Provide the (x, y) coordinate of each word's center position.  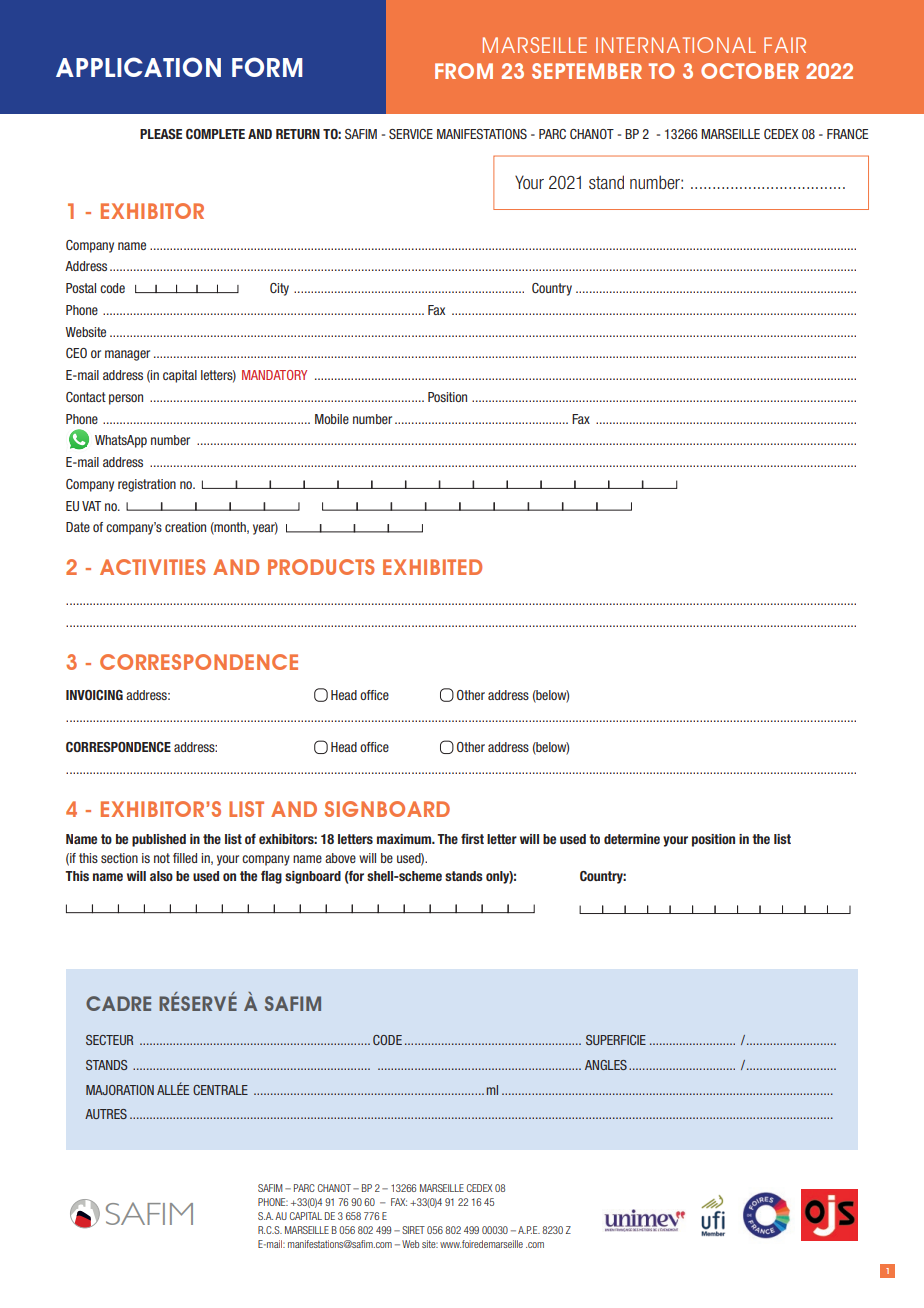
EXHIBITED (432, 567)
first (472, 839)
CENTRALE (220, 1090)
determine (632, 839)
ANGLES (606, 1065)
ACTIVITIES (153, 567)
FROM (464, 71)
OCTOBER (750, 71)
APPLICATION (138, 67)
